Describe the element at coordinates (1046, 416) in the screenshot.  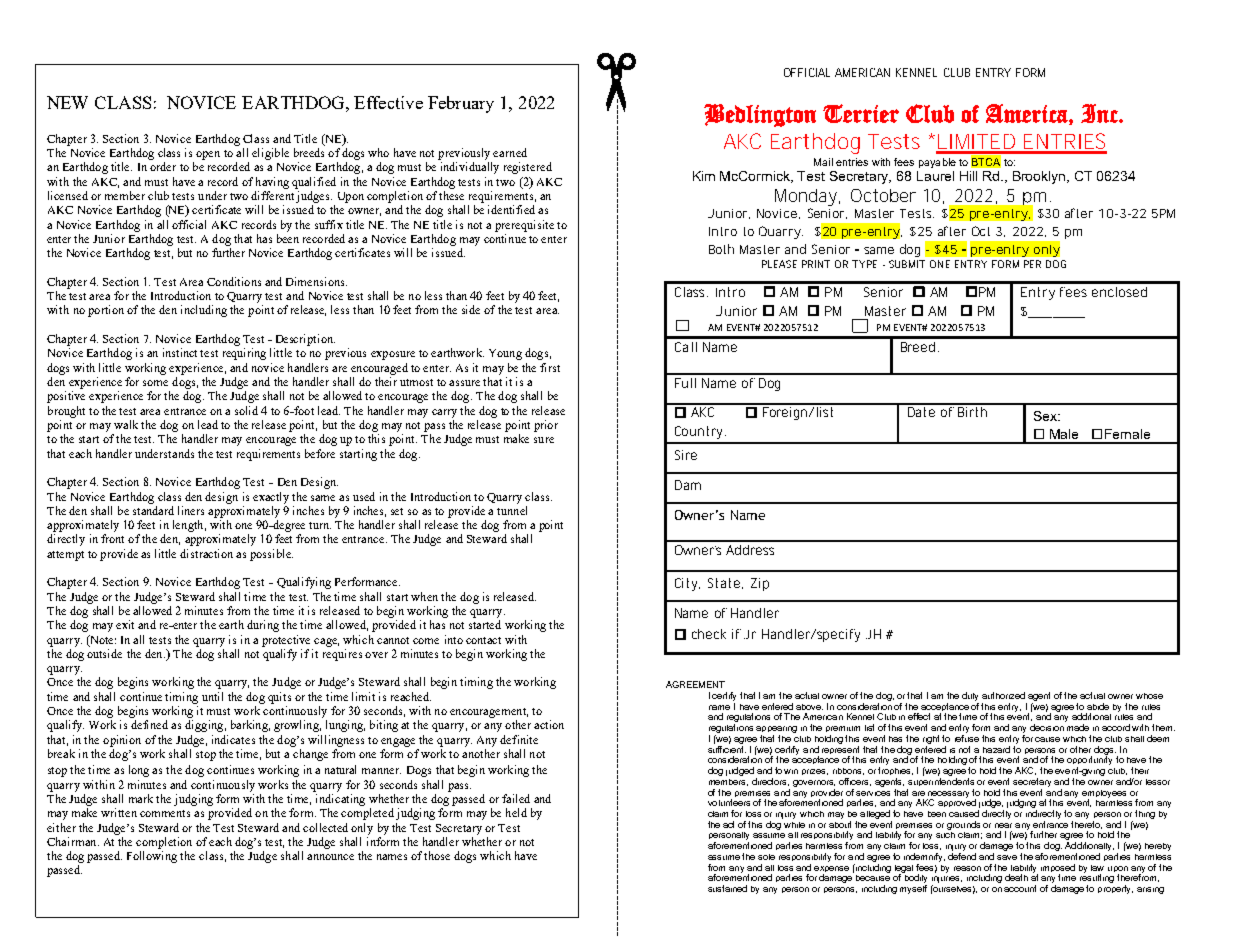
I see `Sex` at that location.
